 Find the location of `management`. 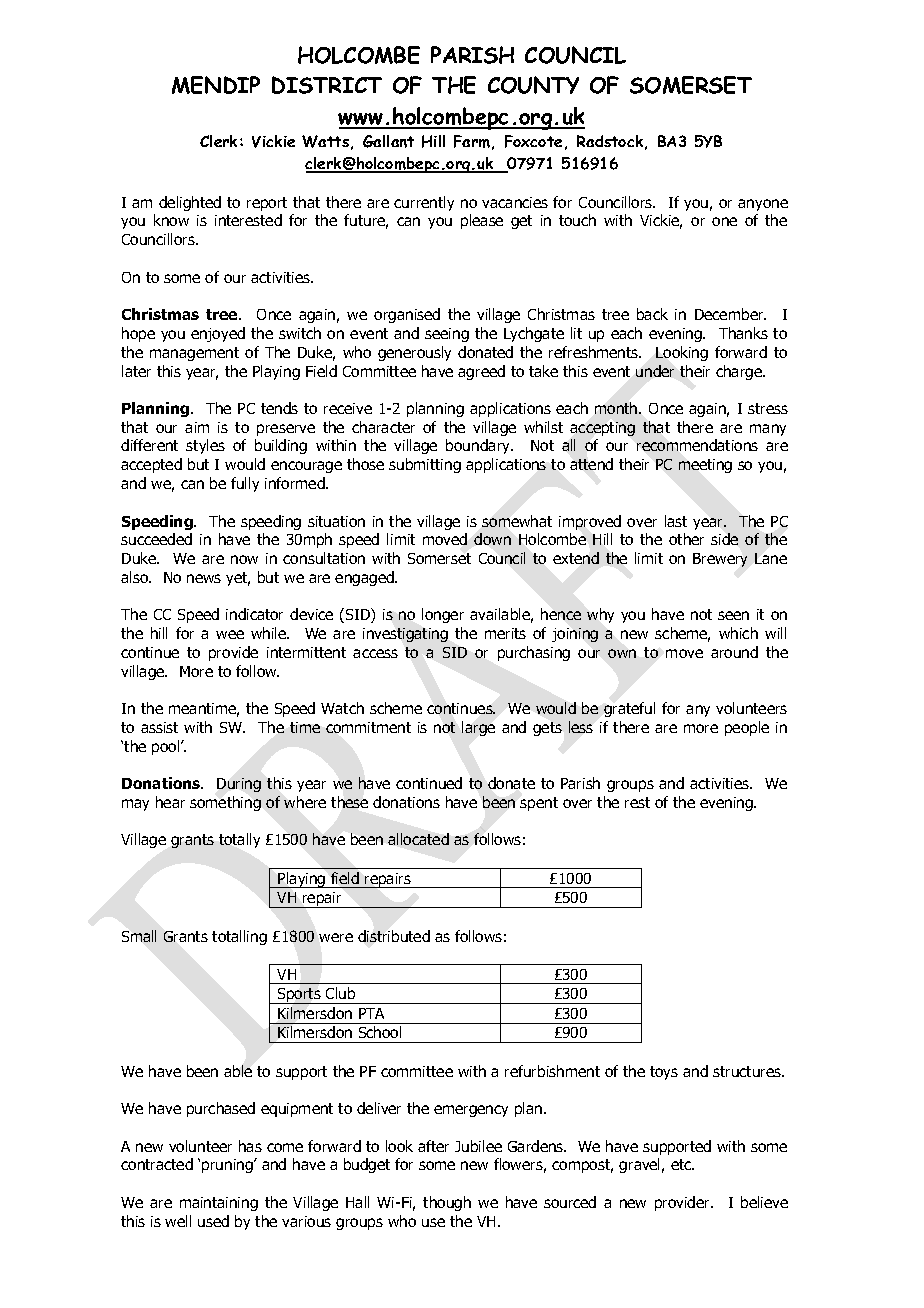

management is located at coordinates (194, 354).
